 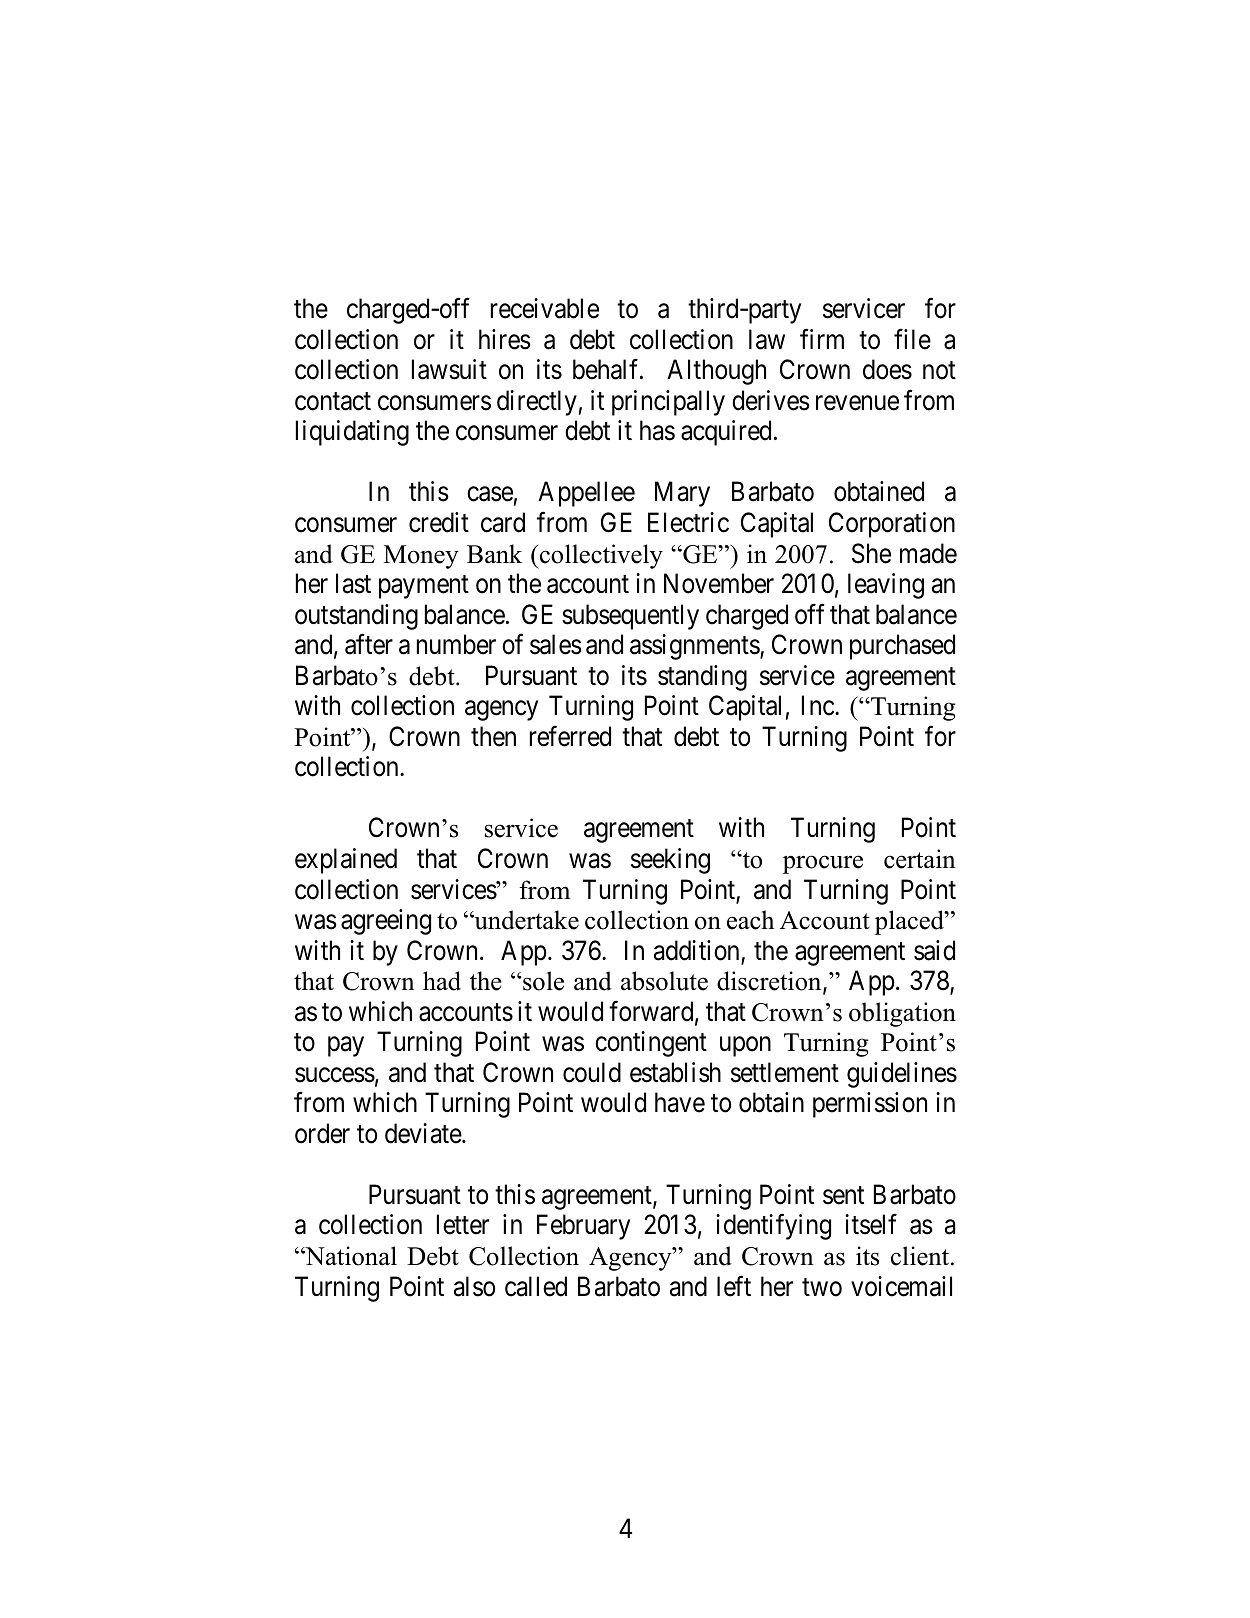 What do you see at coordinates (449, 369) in the document?
I see `lawsuit` at bounding box center [449, 369].
